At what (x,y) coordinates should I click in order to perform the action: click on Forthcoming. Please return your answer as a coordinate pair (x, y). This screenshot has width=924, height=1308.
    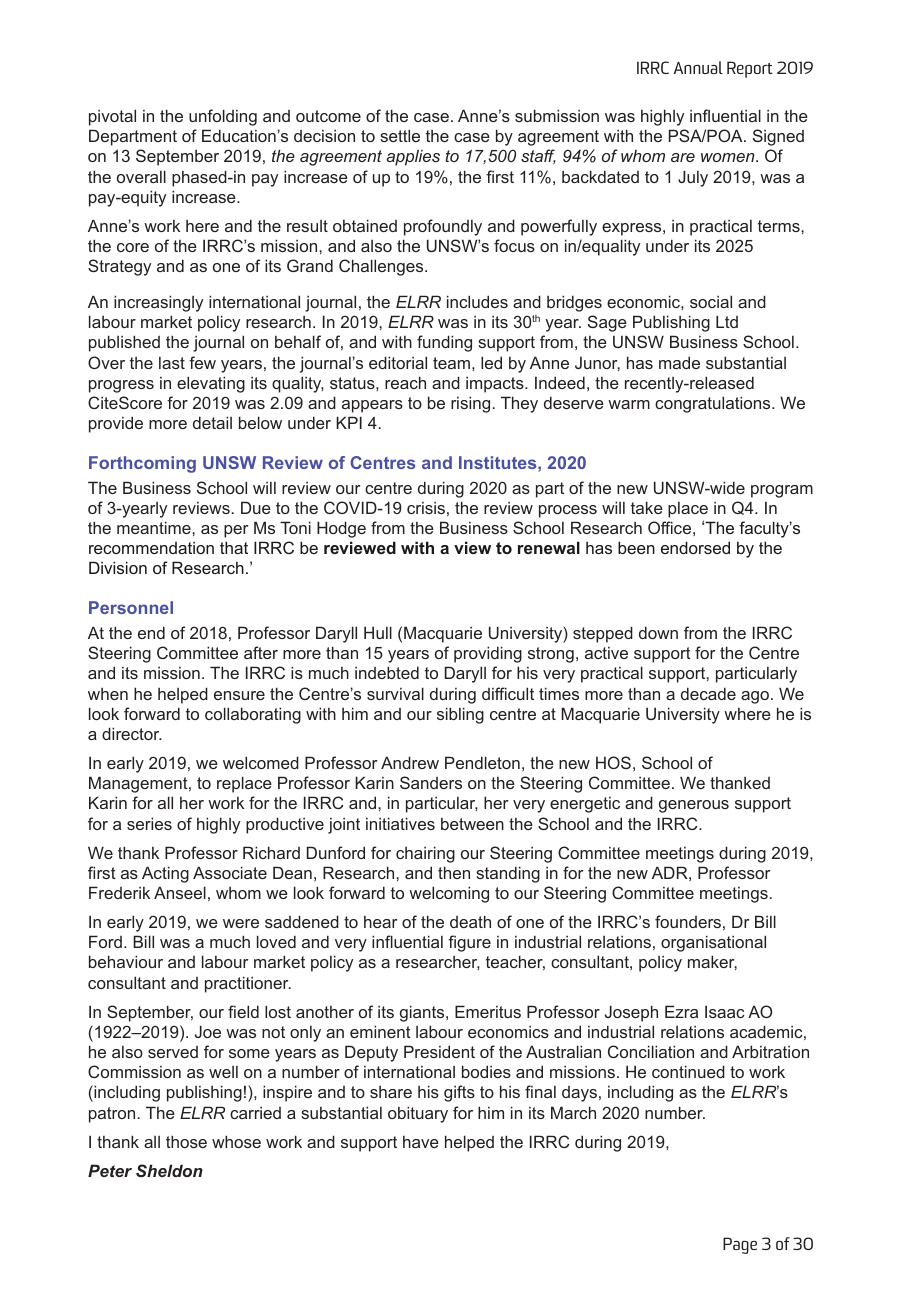
    Looking at the image, I should click on (142, 464).
